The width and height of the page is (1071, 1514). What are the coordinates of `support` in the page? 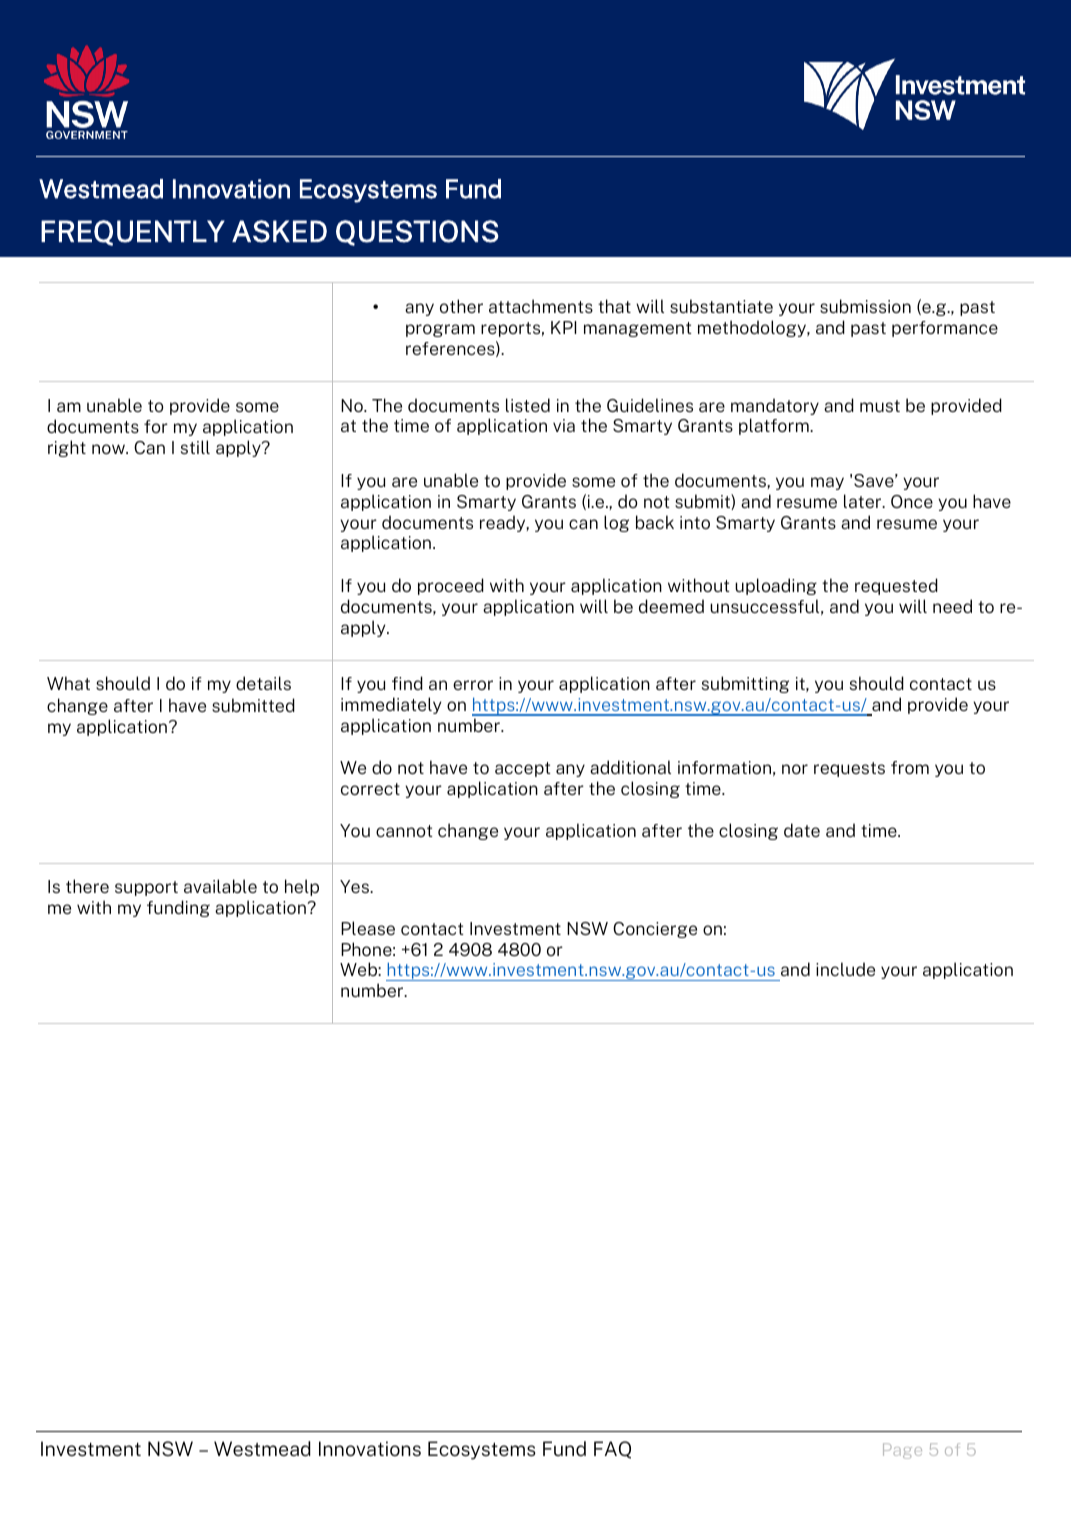 It's located at (146, 888).
